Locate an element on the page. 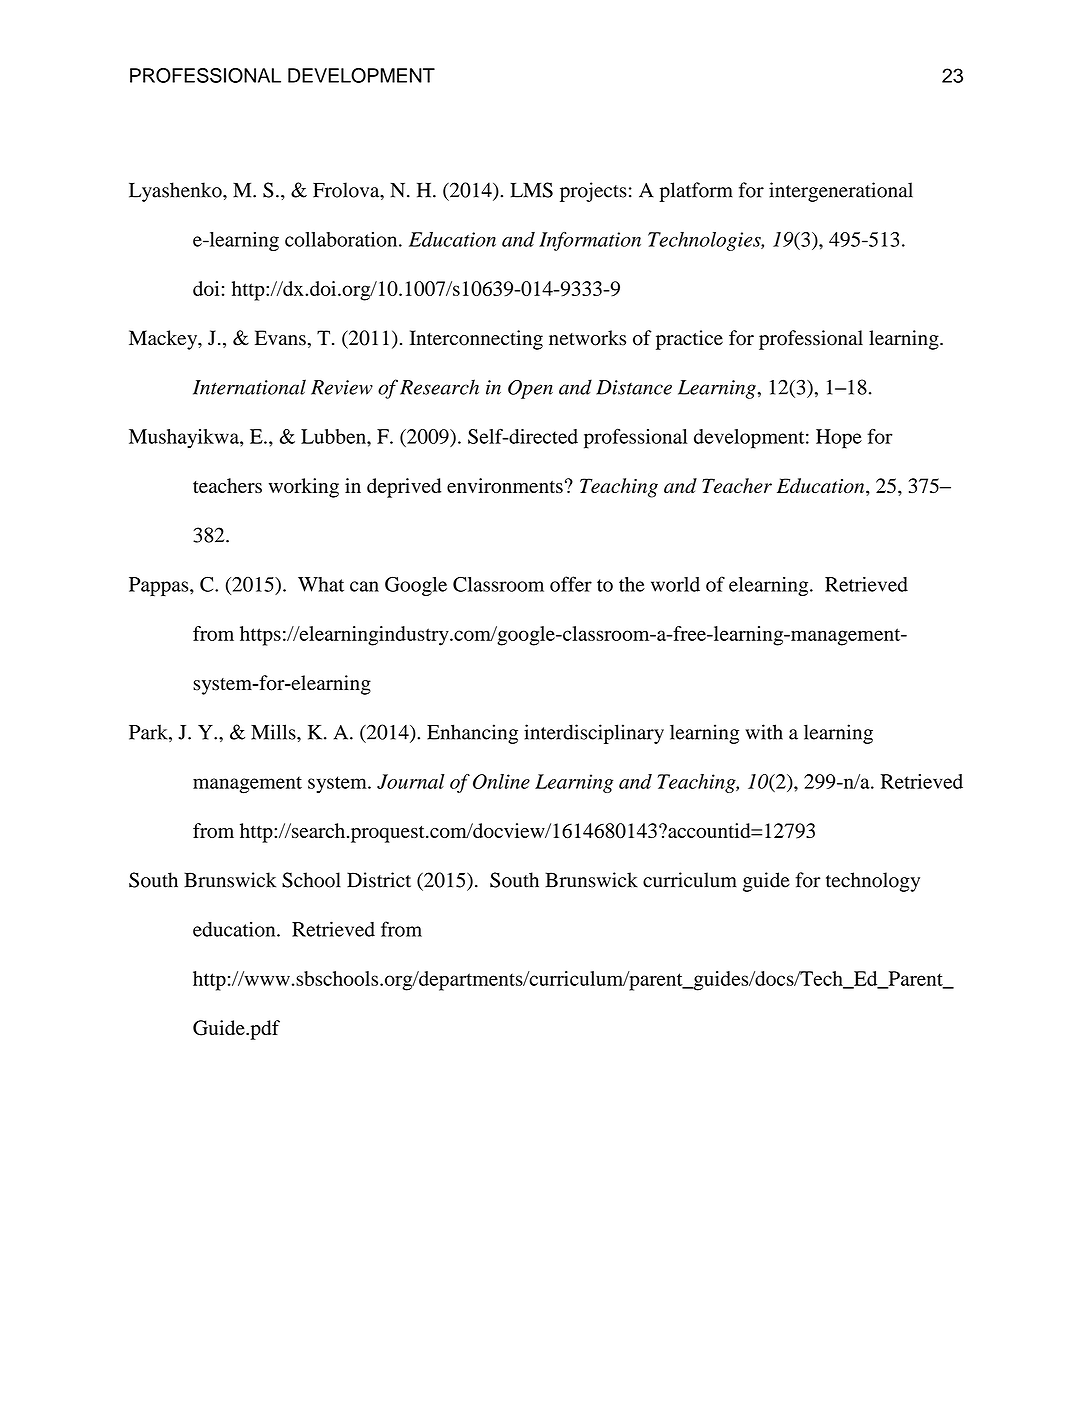  intergenerational is located at coordinates (841, 192).
